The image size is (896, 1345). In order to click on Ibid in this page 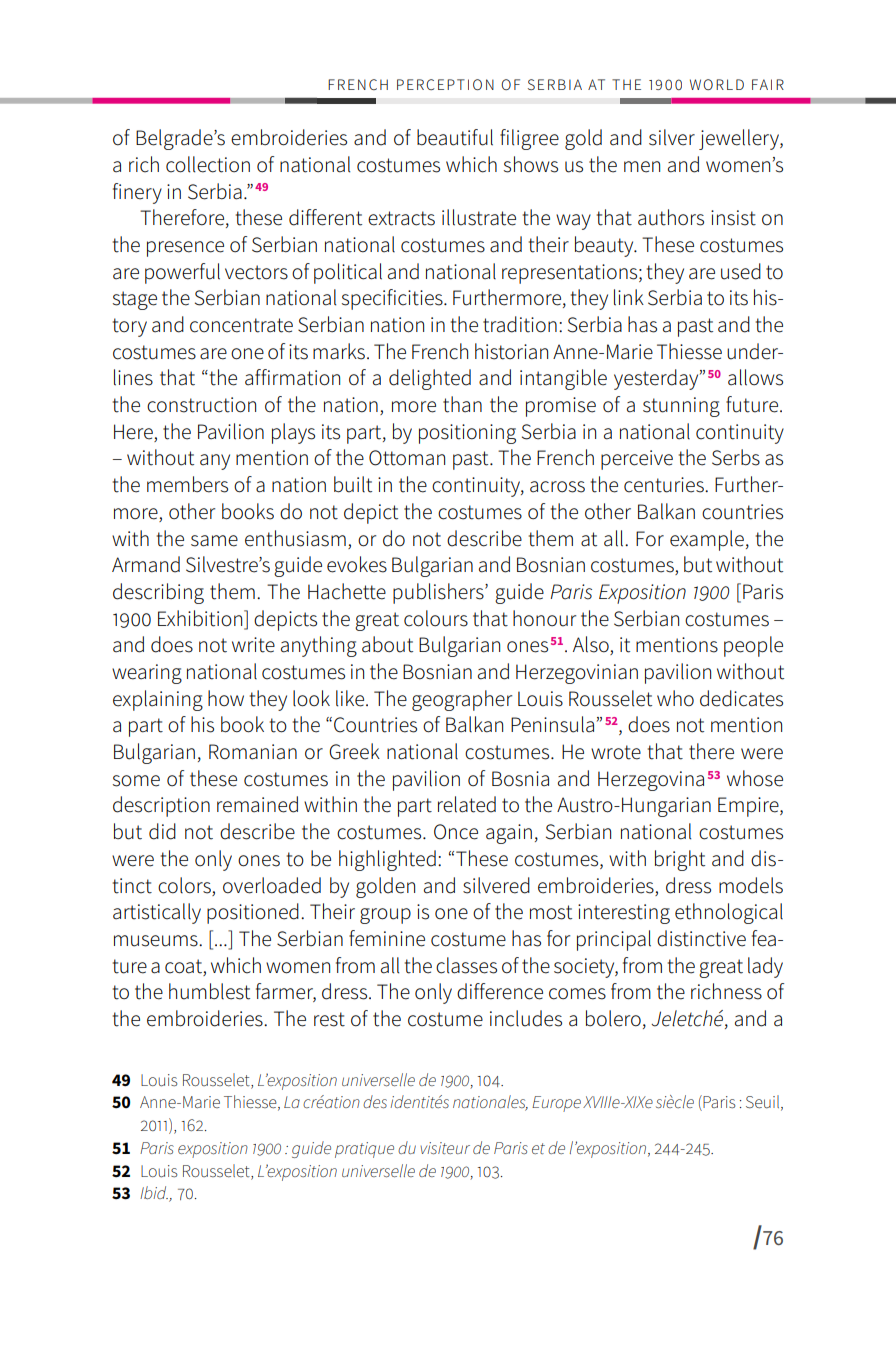, I will do `click(154, 1192)`.
